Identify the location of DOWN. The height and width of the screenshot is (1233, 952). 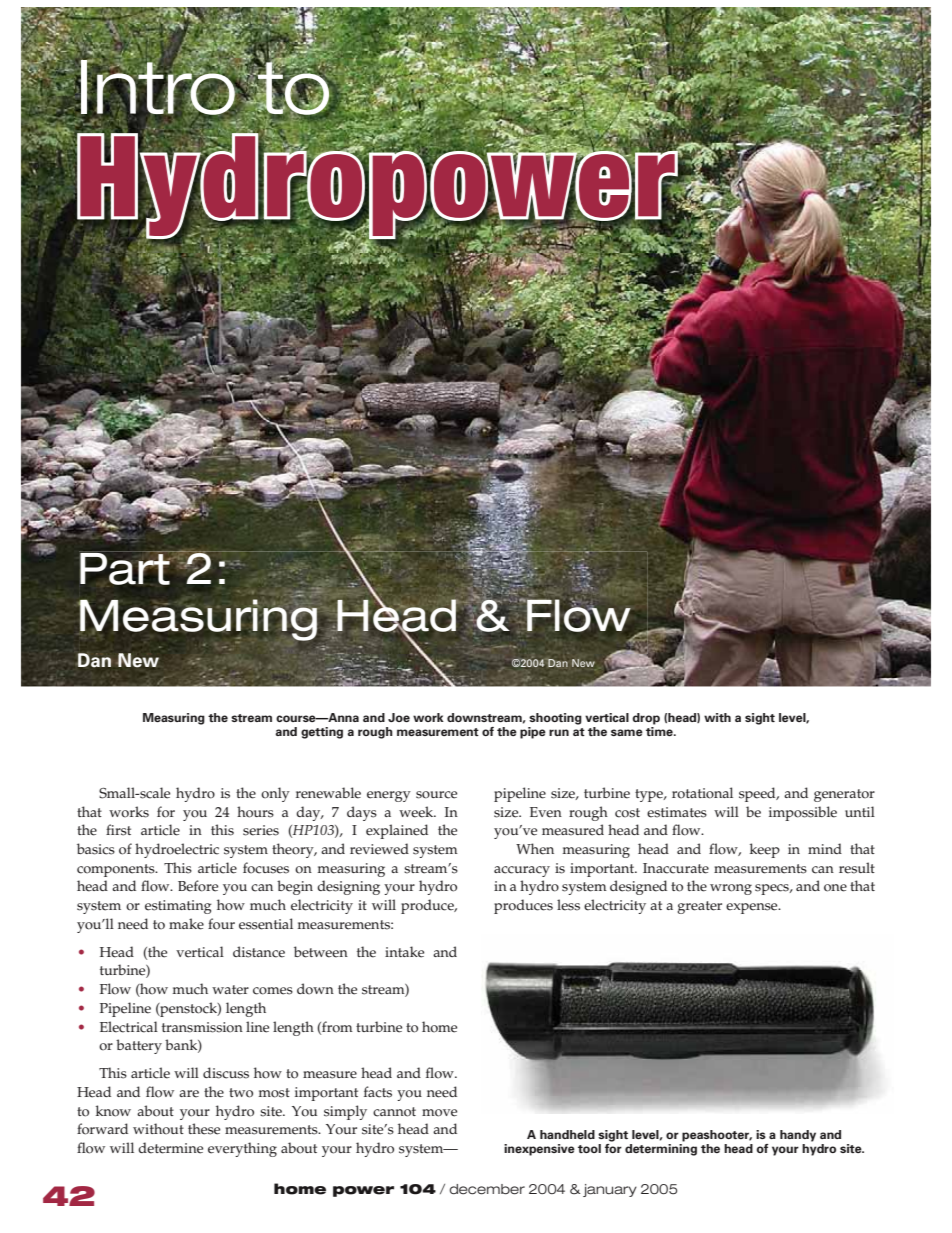
(315, 989).
